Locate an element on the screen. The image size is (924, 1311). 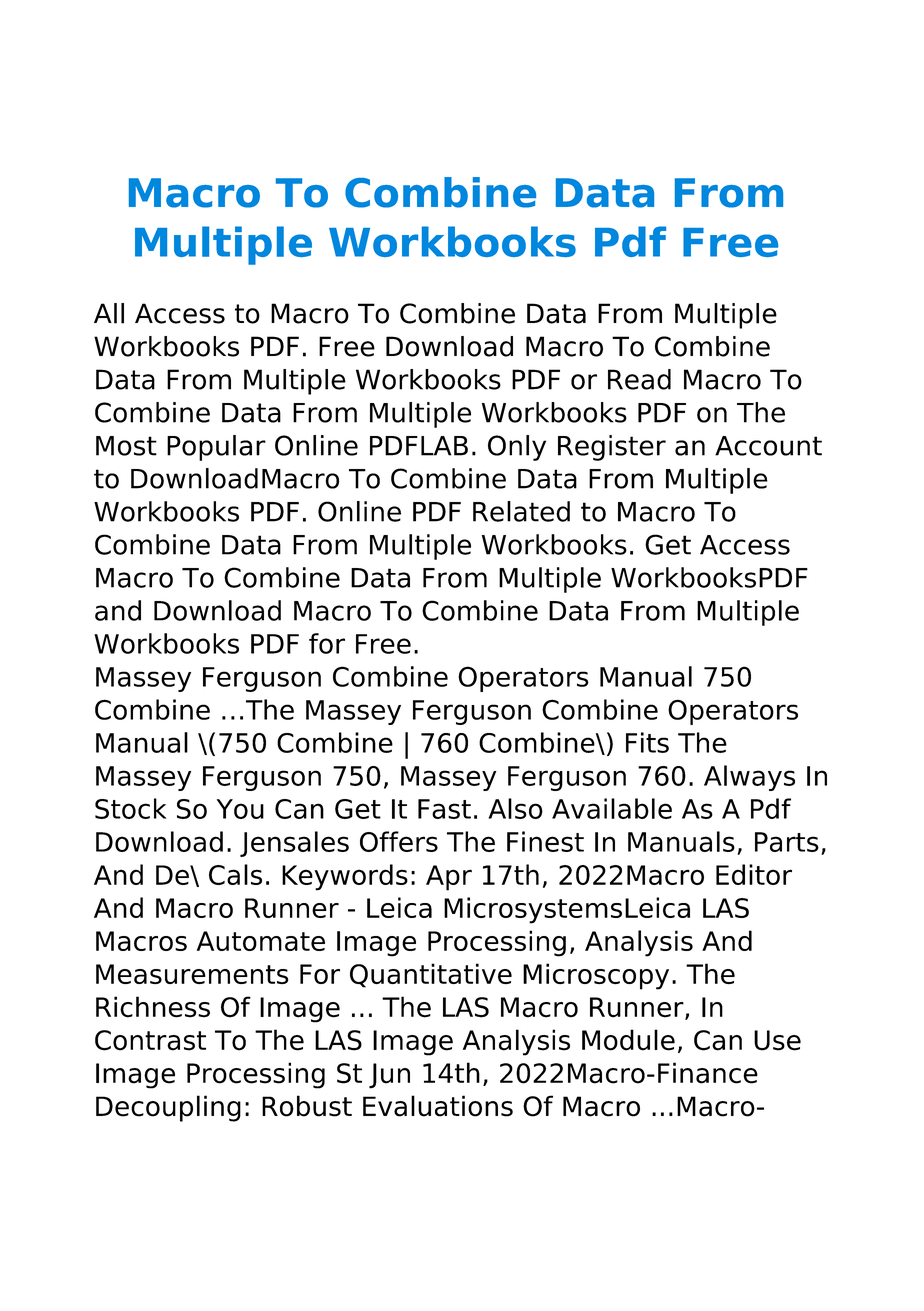
Evaluations is located at coordinates (438, 1106).
